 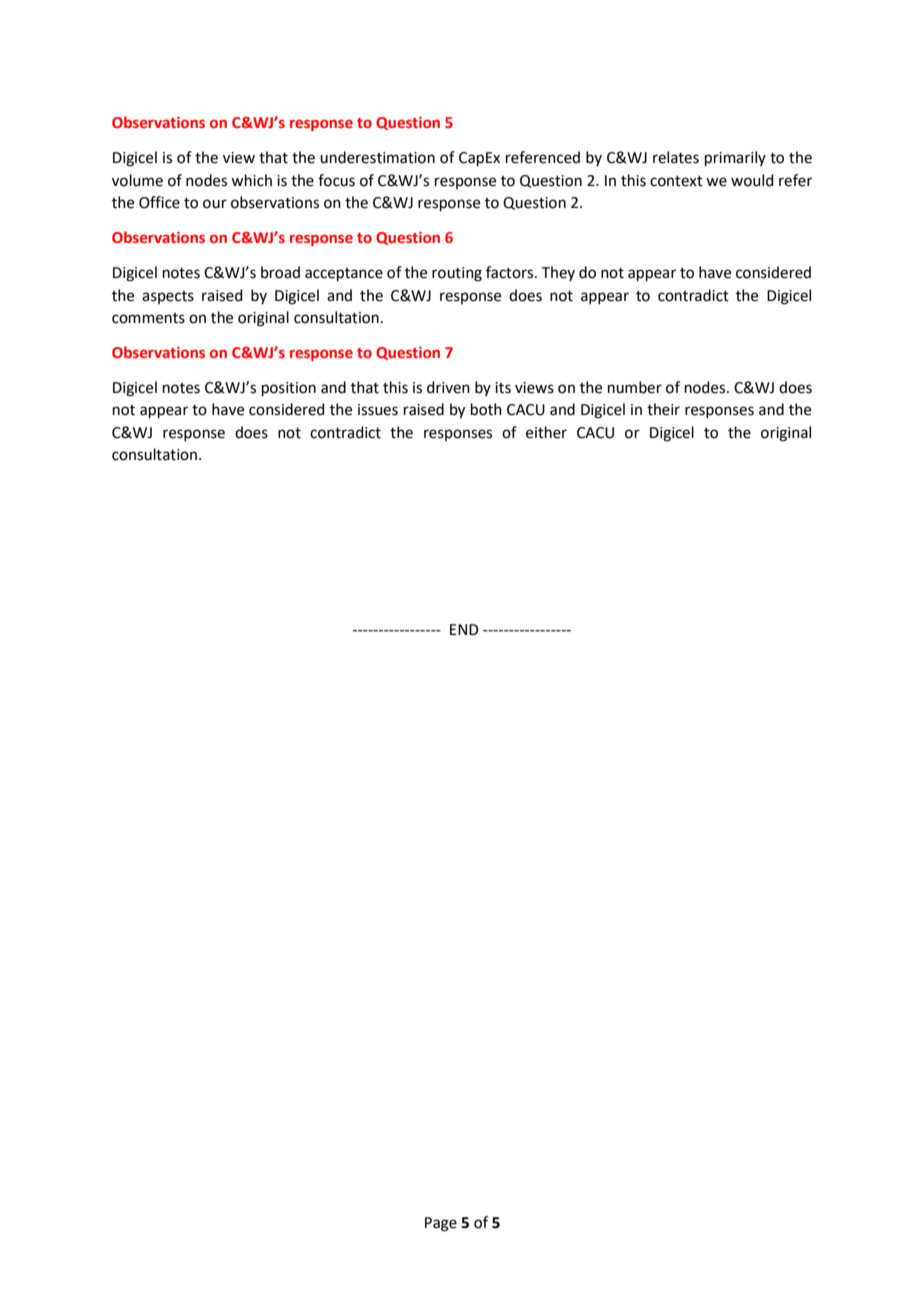 I want to click on driven, so click(x=448, y=387).
